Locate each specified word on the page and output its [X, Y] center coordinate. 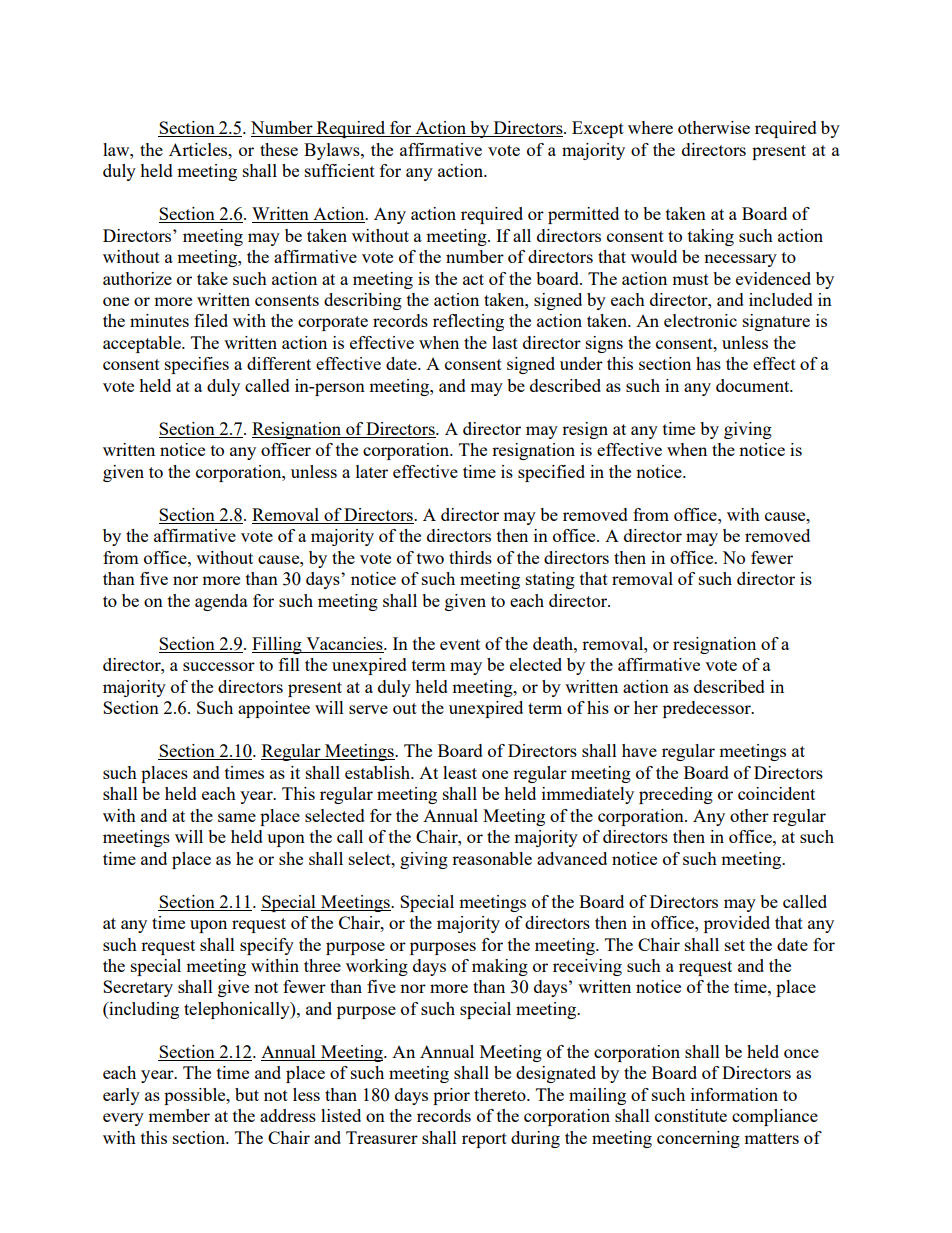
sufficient [340, 170]
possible [196, 1096]
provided [737, 924]
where [650, 127]
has [708, 363]
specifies [197, 365]
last [505, 342]
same [237, 817]
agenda [221, 602]
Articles [199, 149]
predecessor [708, 709]
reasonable [492, 858]
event [460, 644]
